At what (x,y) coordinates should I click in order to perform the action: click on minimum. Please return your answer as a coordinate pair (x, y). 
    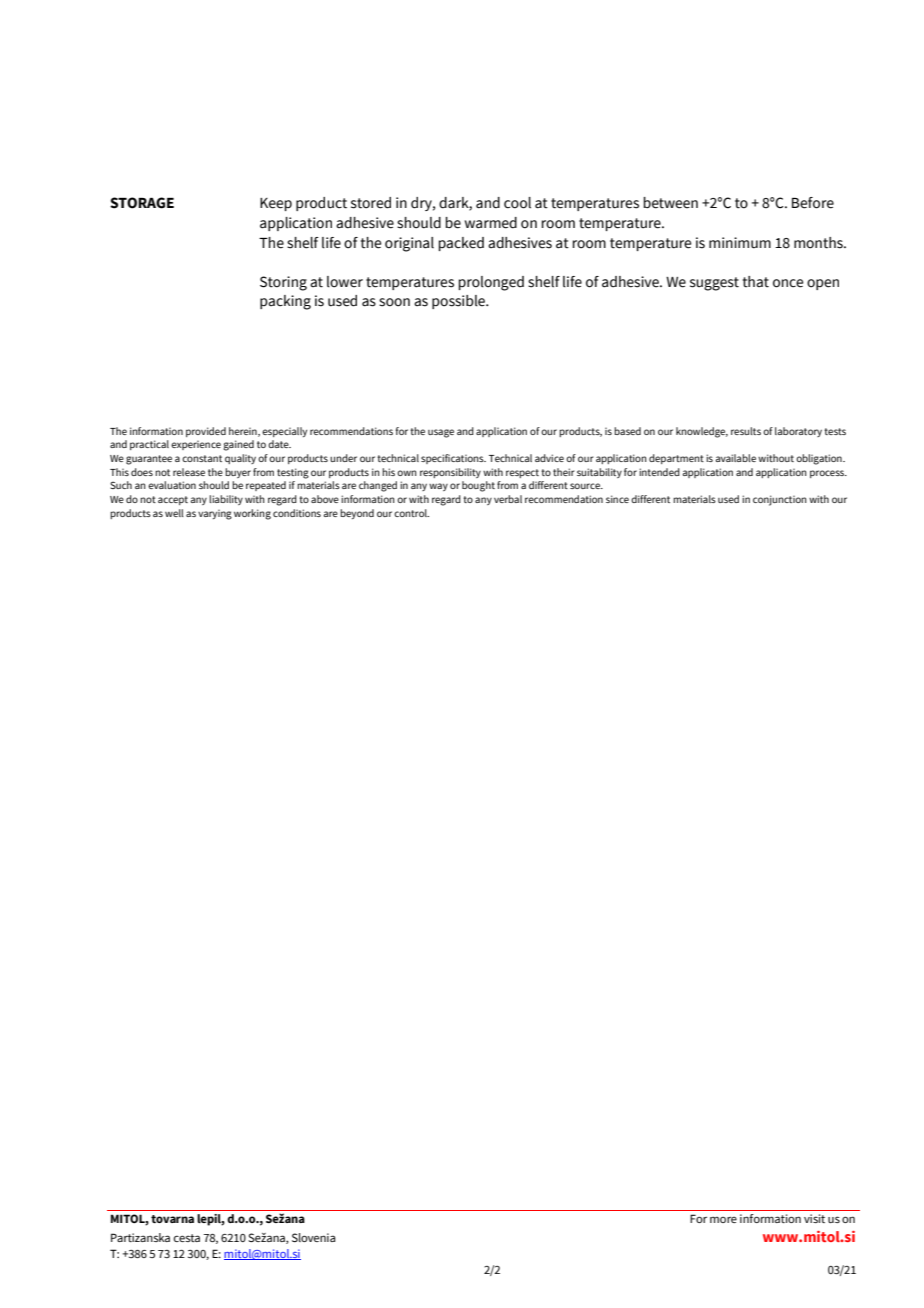
    Looking at the image, I should click on (740, 243).
